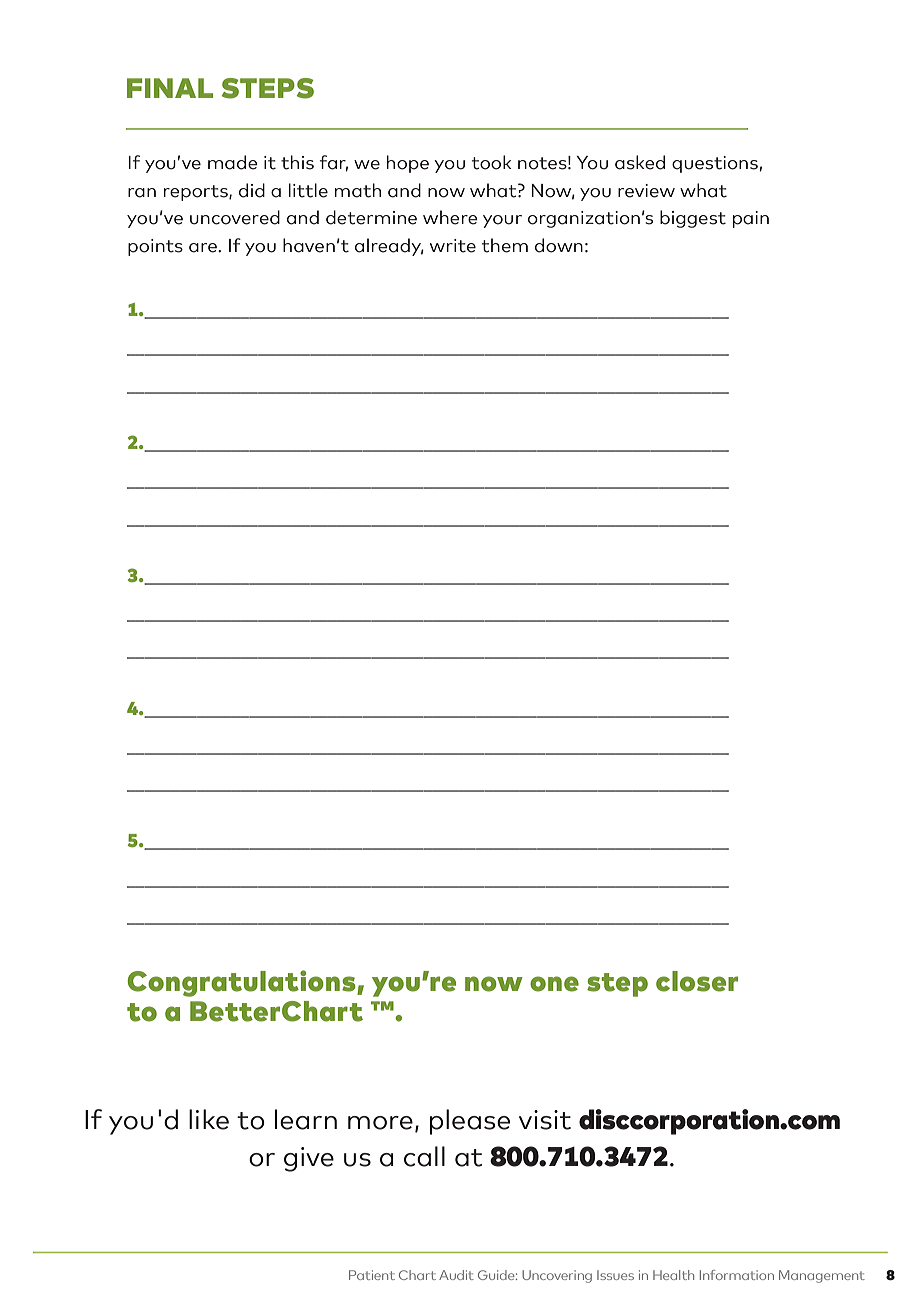  I want to click on questions, so click(715, 164).
